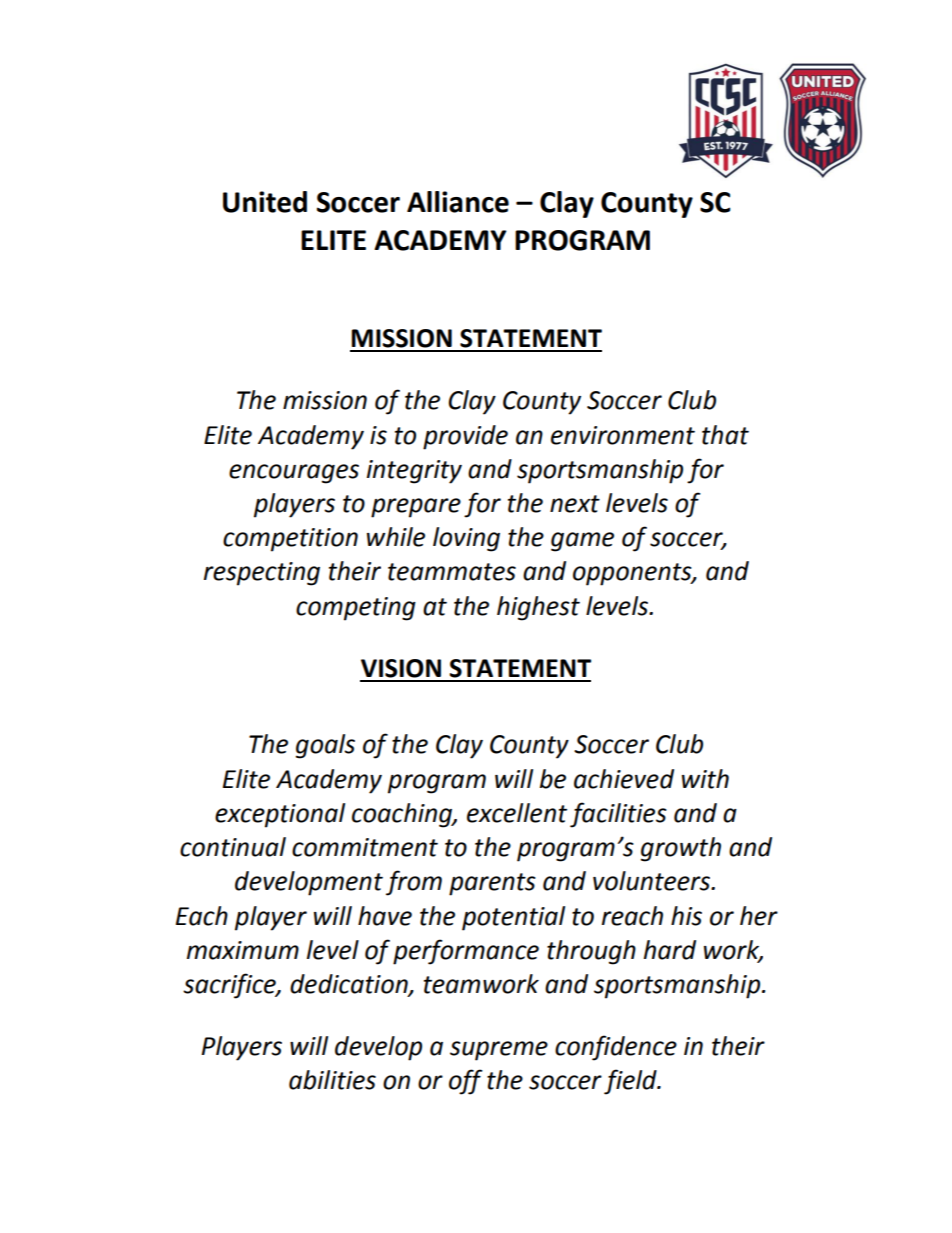 This screenshot has height=1233, width=952. Describe the element at coordinates (458, 202) in the screenshot. I see `Alliance` at that location.
